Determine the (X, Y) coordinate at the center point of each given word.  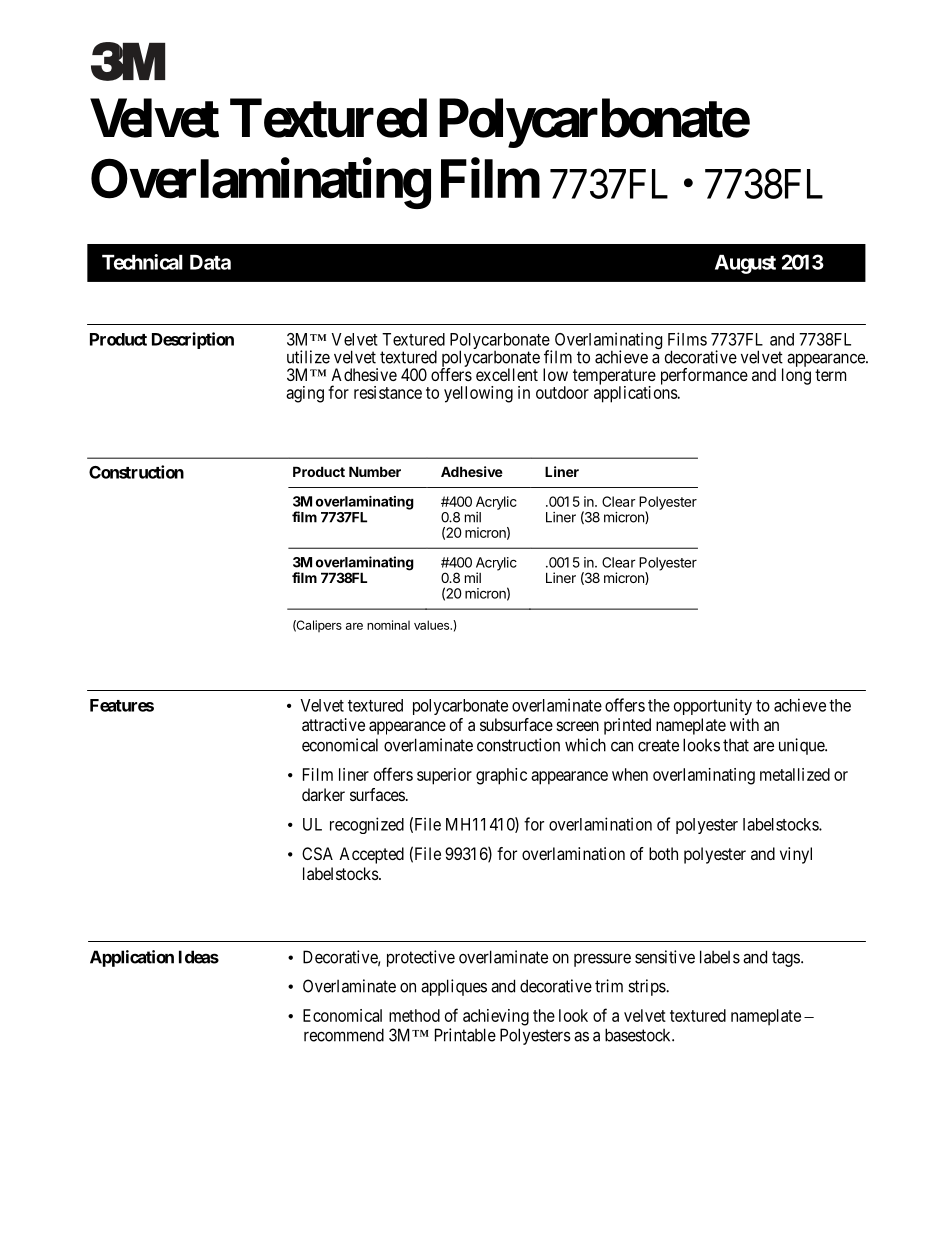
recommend (344, 1035)
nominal (388, 625)
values (433, 625)
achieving (496, 1017)
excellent (507, 374)
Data (210, 262)
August (745, 264)
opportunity (713, 706)
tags (786, 959)
